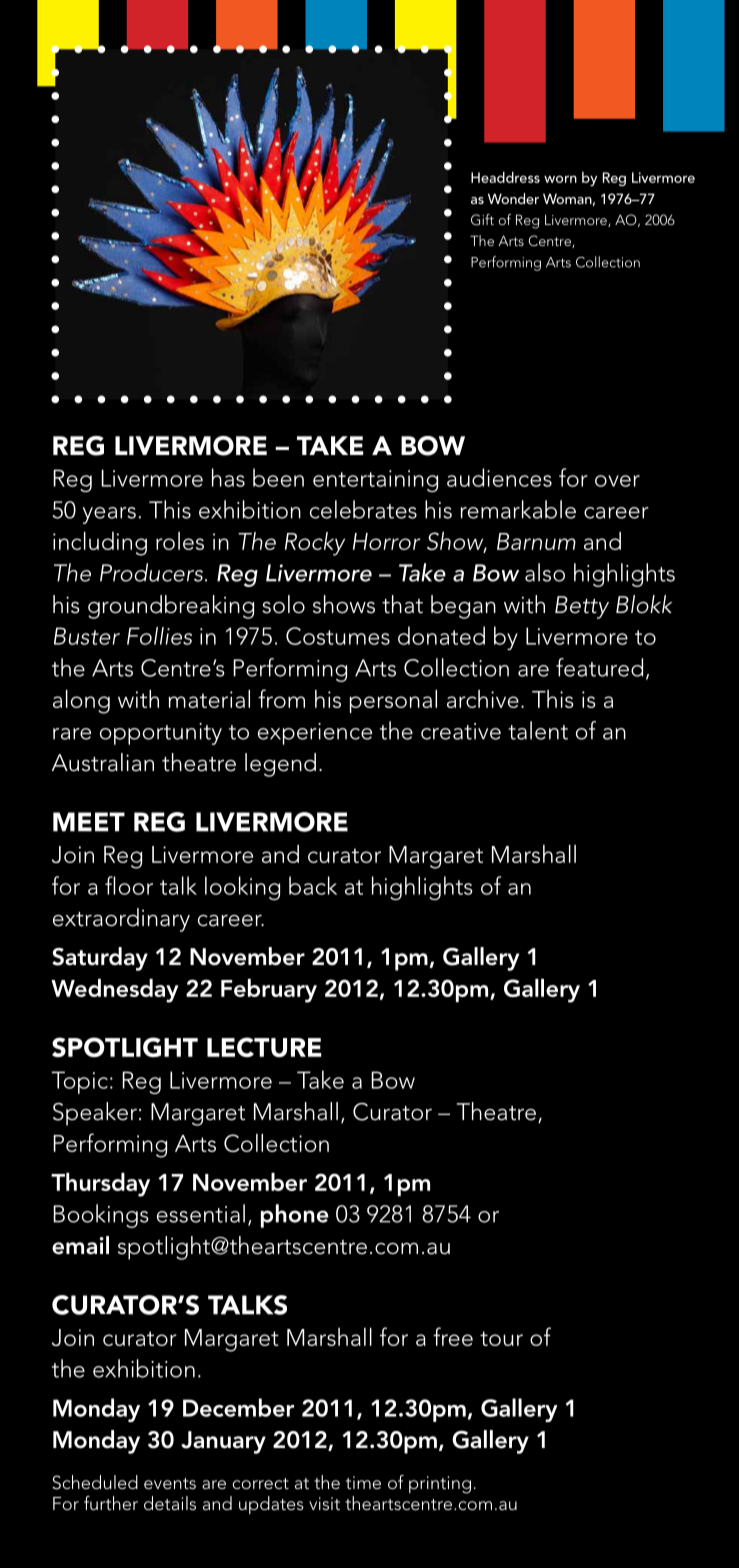 The height and width of the page is (1568, 739). I want to click on events, so click(170, 1483).
